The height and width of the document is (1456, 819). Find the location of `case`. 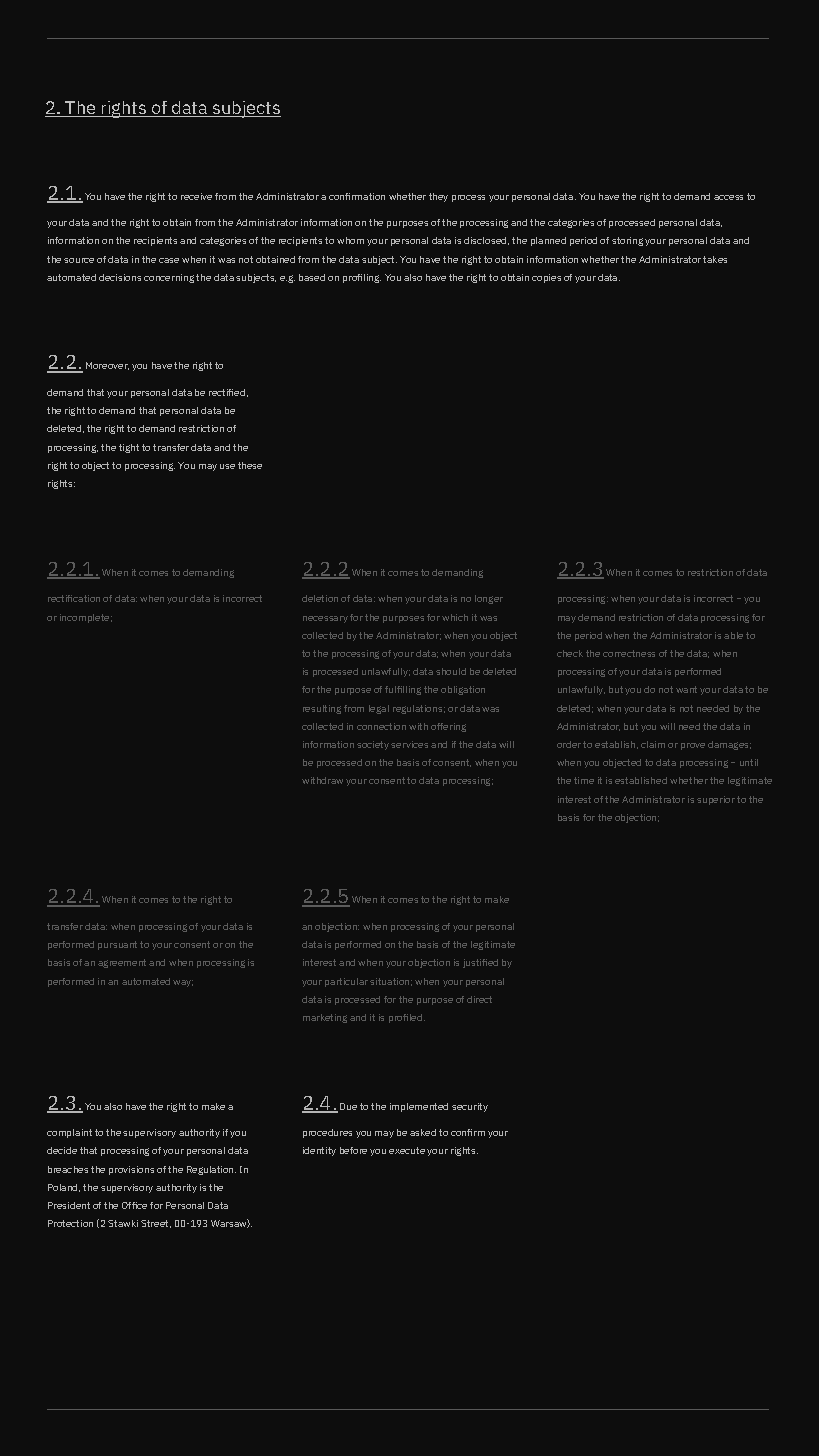

case is located at coordinates (169, 260).
